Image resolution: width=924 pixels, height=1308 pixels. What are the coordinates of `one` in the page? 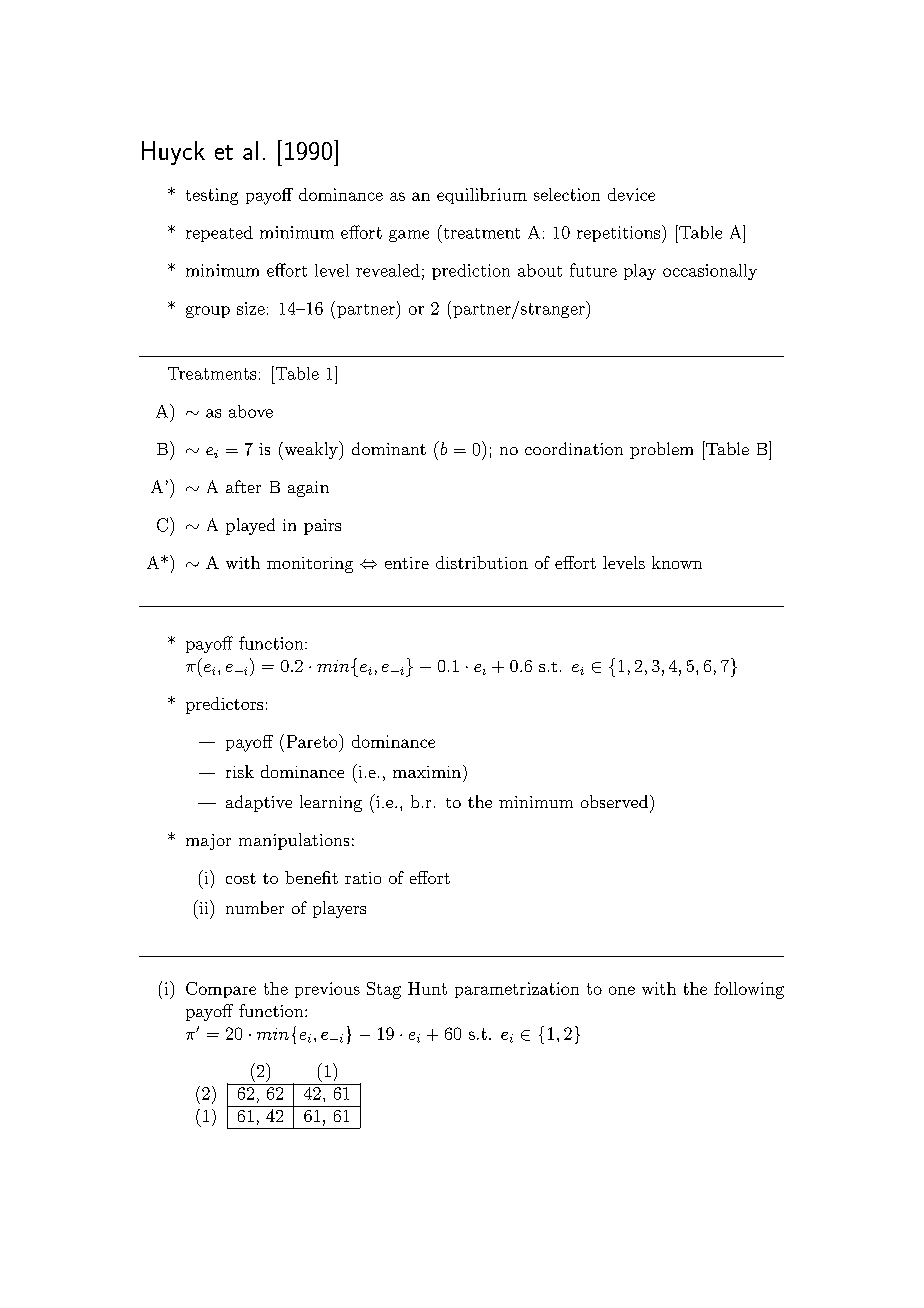 It's located at (622, 990).
